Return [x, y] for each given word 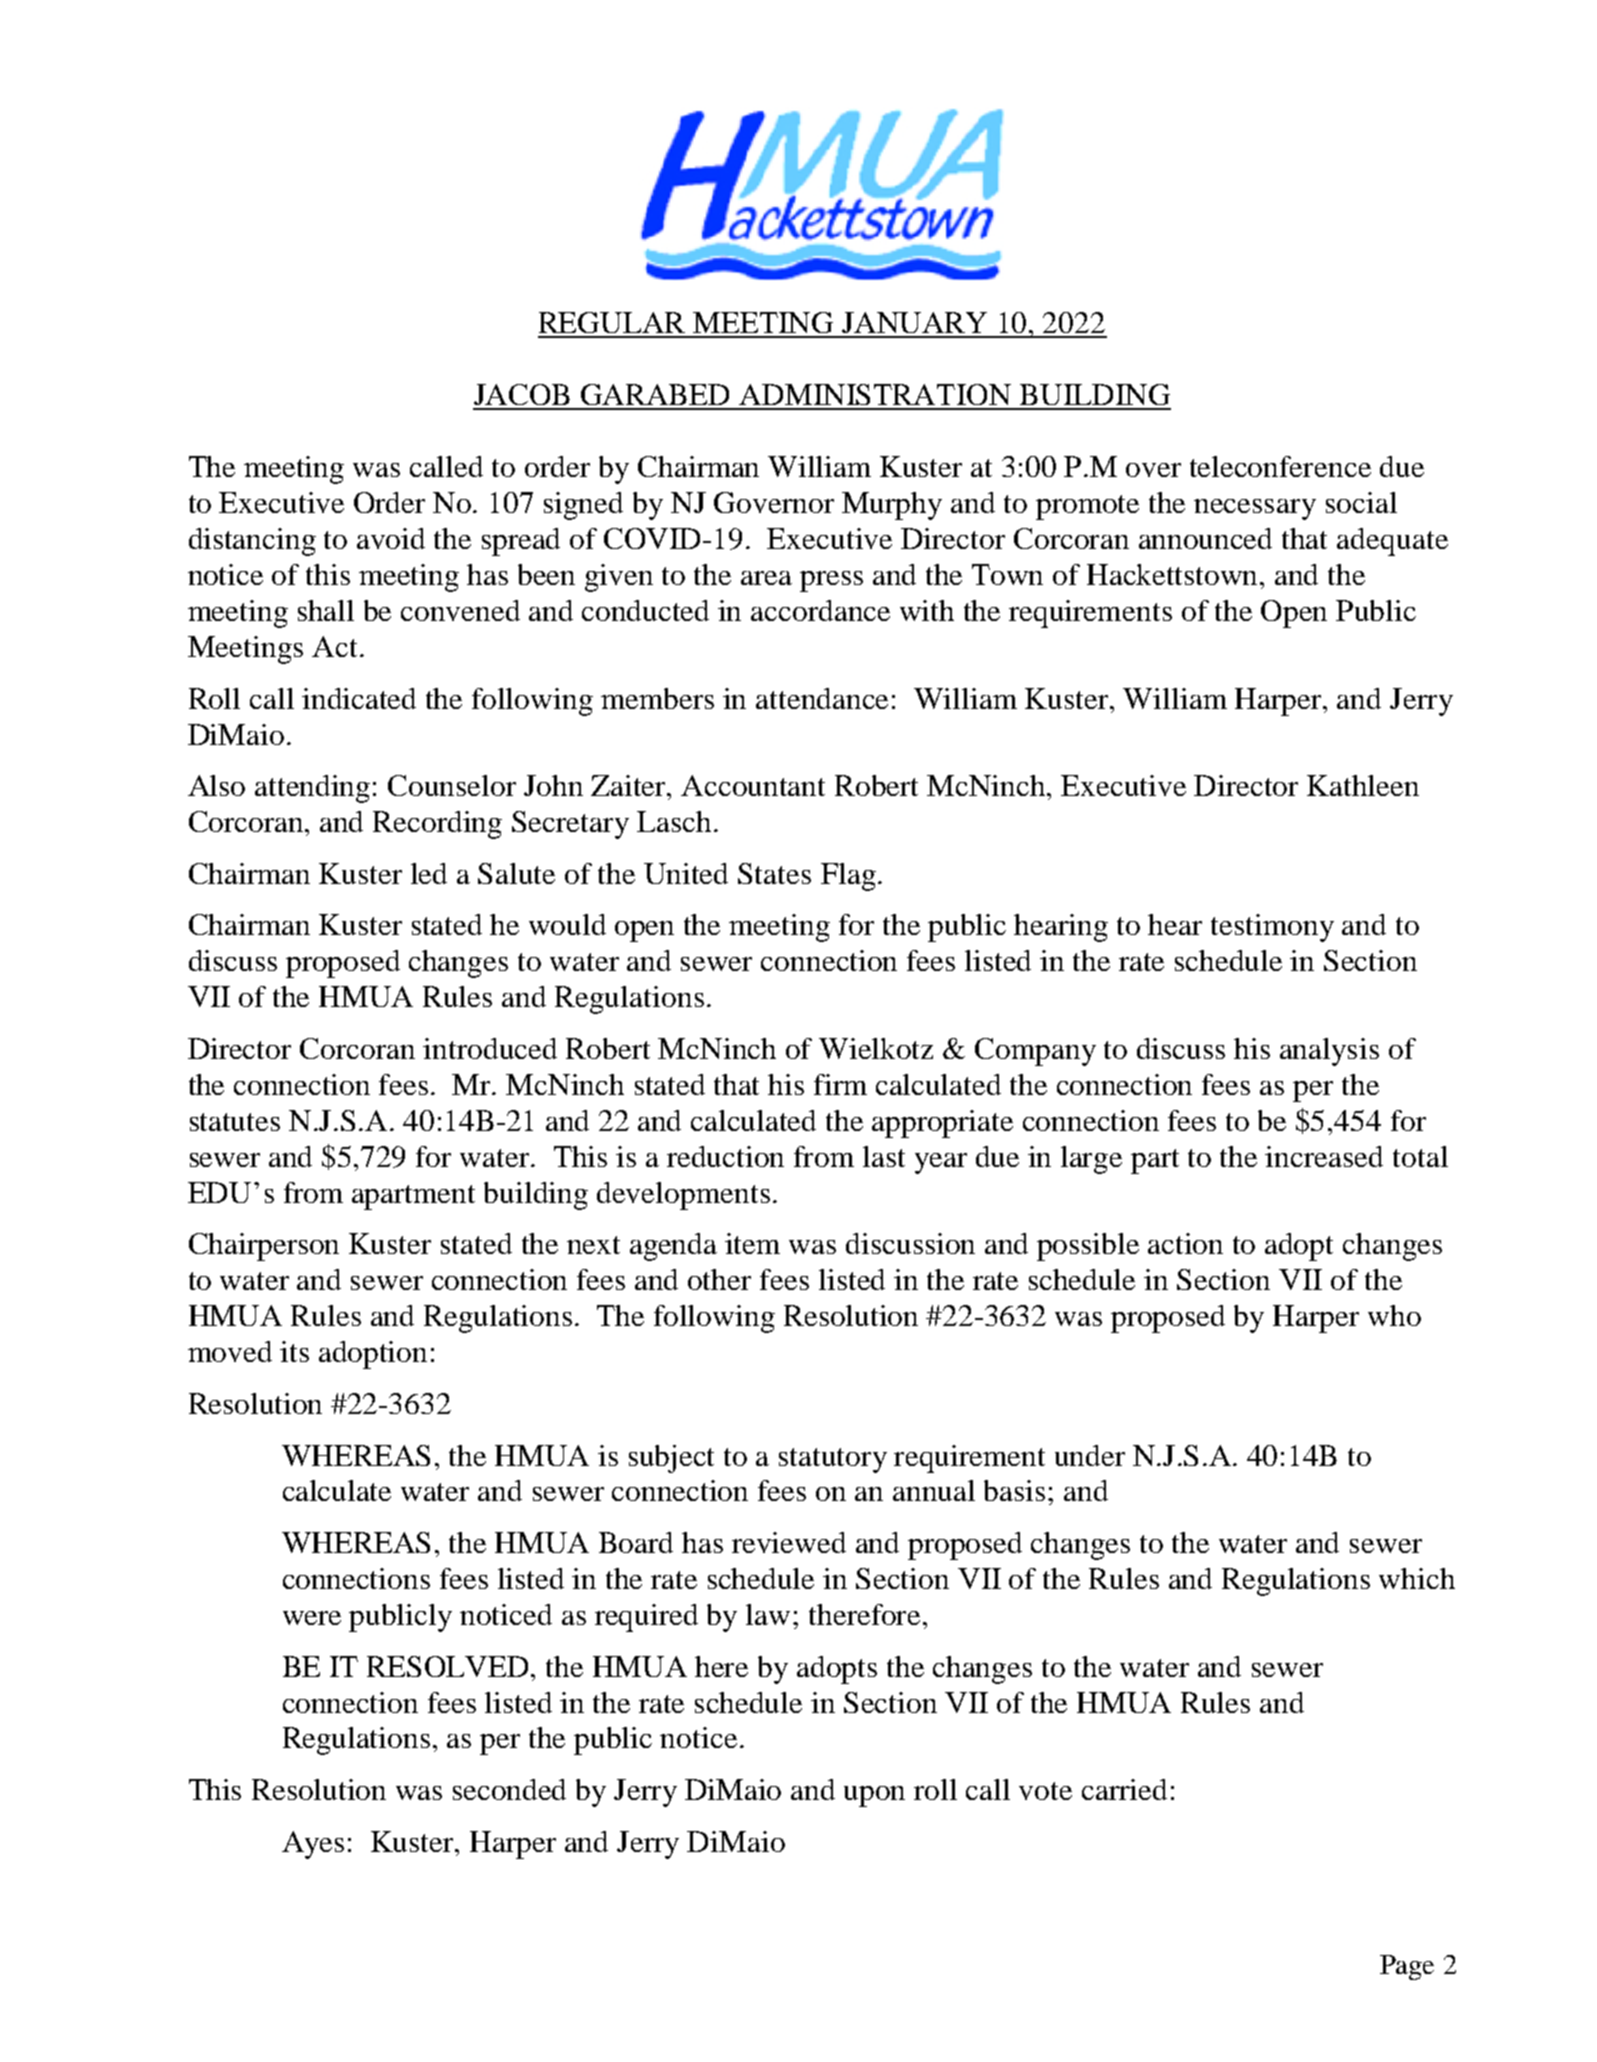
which [1417, 1578]
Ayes [313, 1845]
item [752, 1243]
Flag [848, 877]
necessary [1255, 509]
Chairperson [264, 1247]
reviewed [789, 1542]
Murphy [892, 506]
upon [874, 1796]
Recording [437, 825]
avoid [391, 538]
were [312, 1618]
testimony [1272, 928]
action [1185, 1243]
